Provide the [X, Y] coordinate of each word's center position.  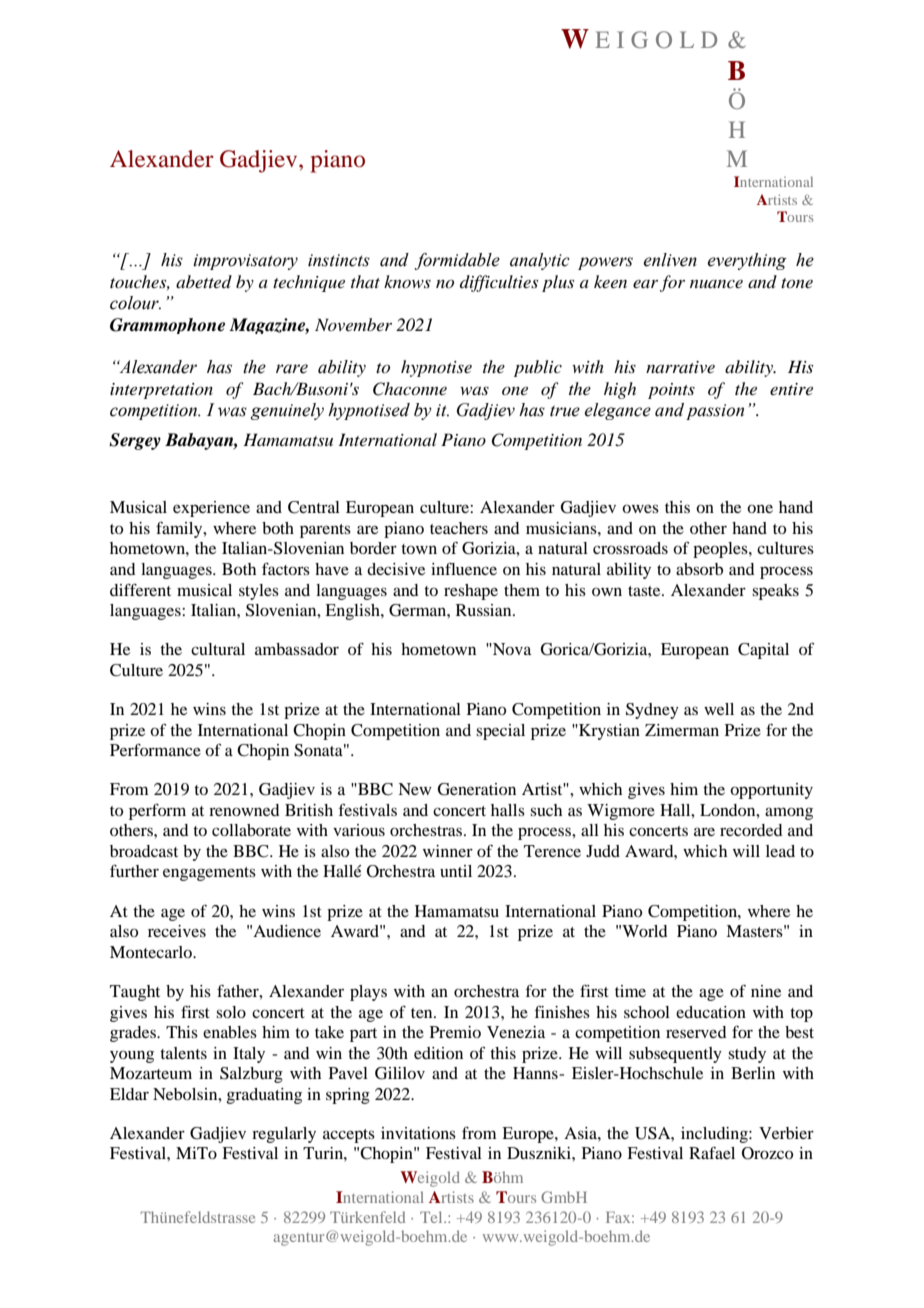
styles [259, 592]
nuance [716, 284]
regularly [284, 1135]
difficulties [499, 283]
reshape [471, 592]
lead [780, 851]
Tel [432, 1217]
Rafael [712, 1153]
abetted [204, 281]
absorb [699, 569]
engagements [209, 874]
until [456, 871]
